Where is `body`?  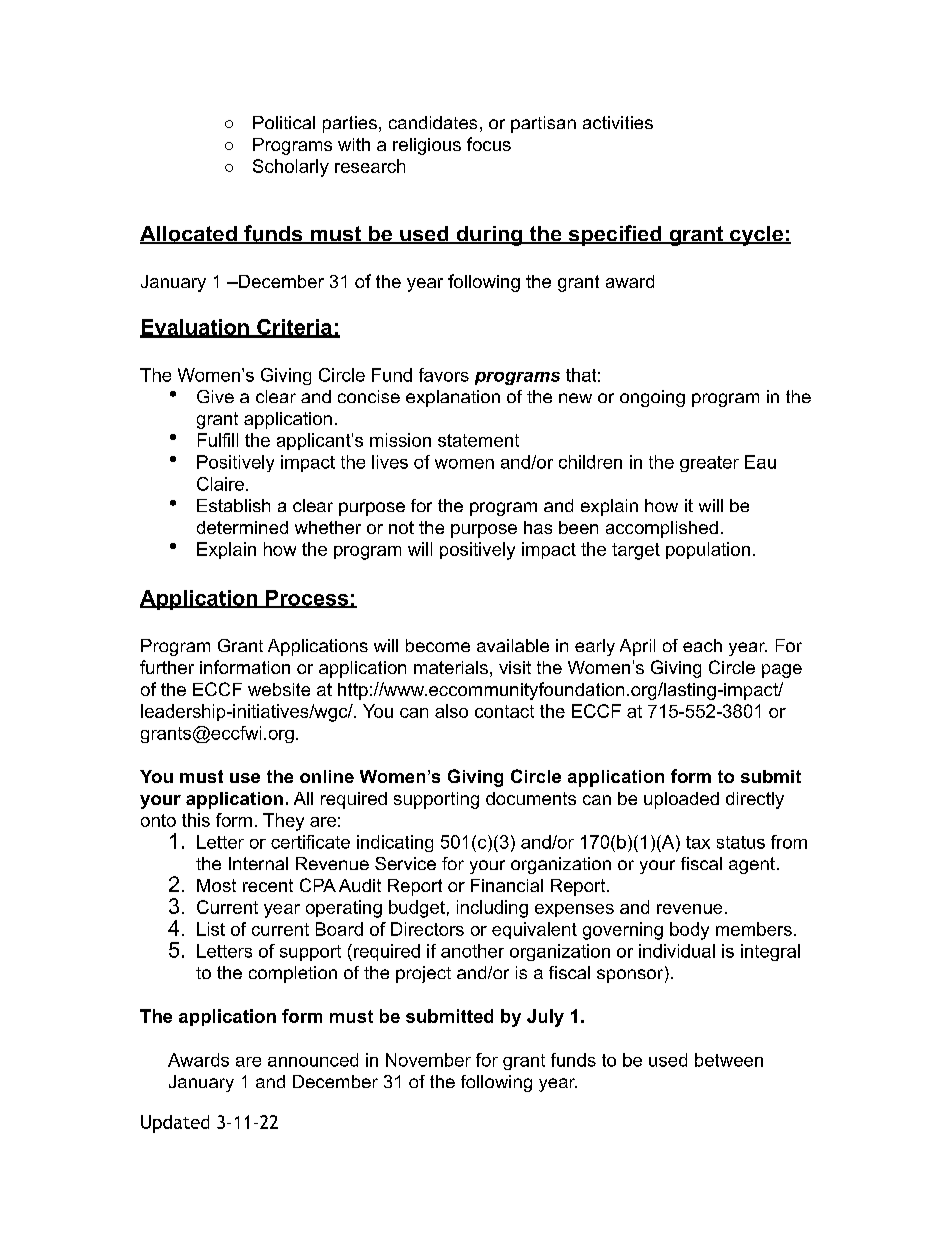 body is located at coordinates (689, 931).
